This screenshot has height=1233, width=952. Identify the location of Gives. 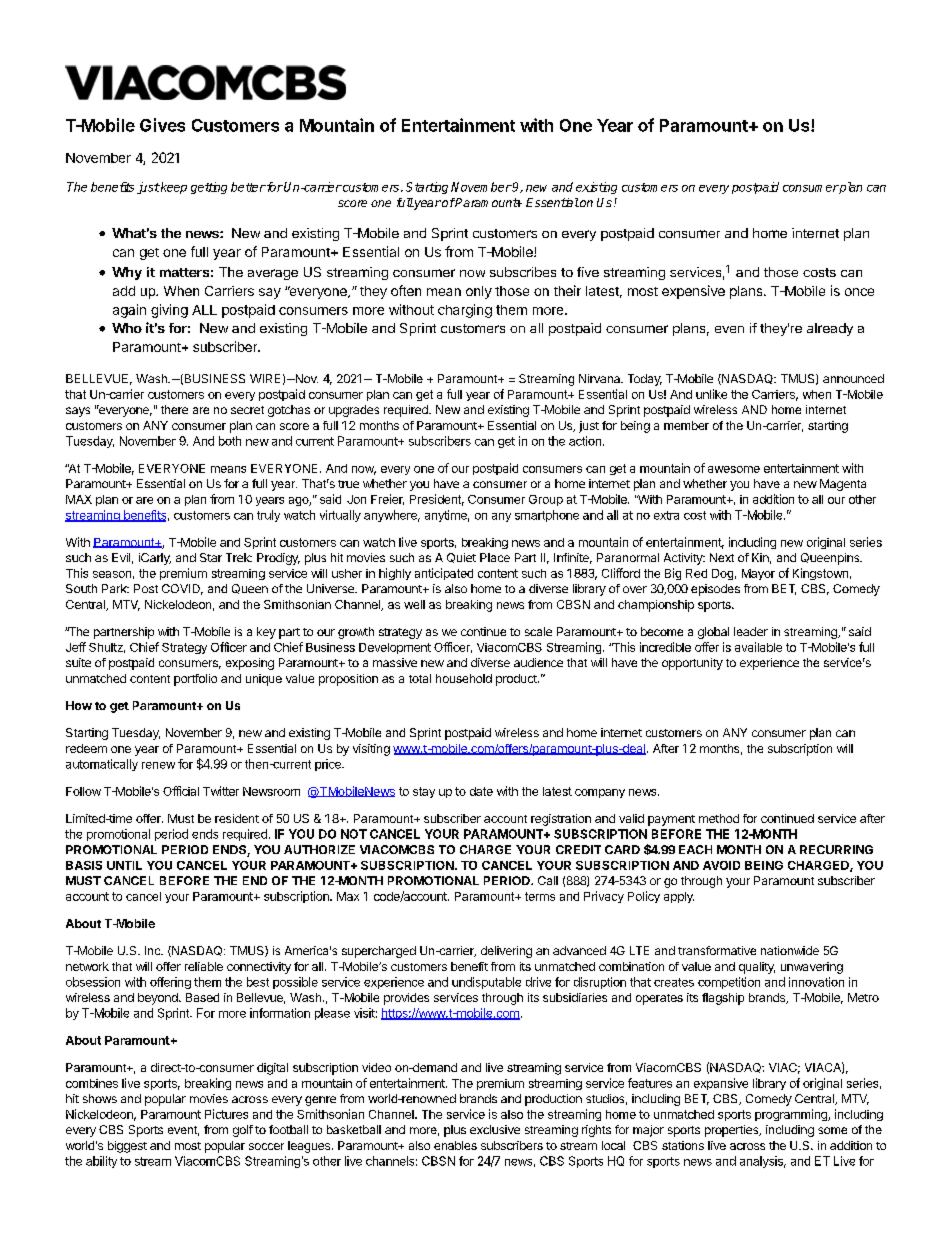
(162, 125).
